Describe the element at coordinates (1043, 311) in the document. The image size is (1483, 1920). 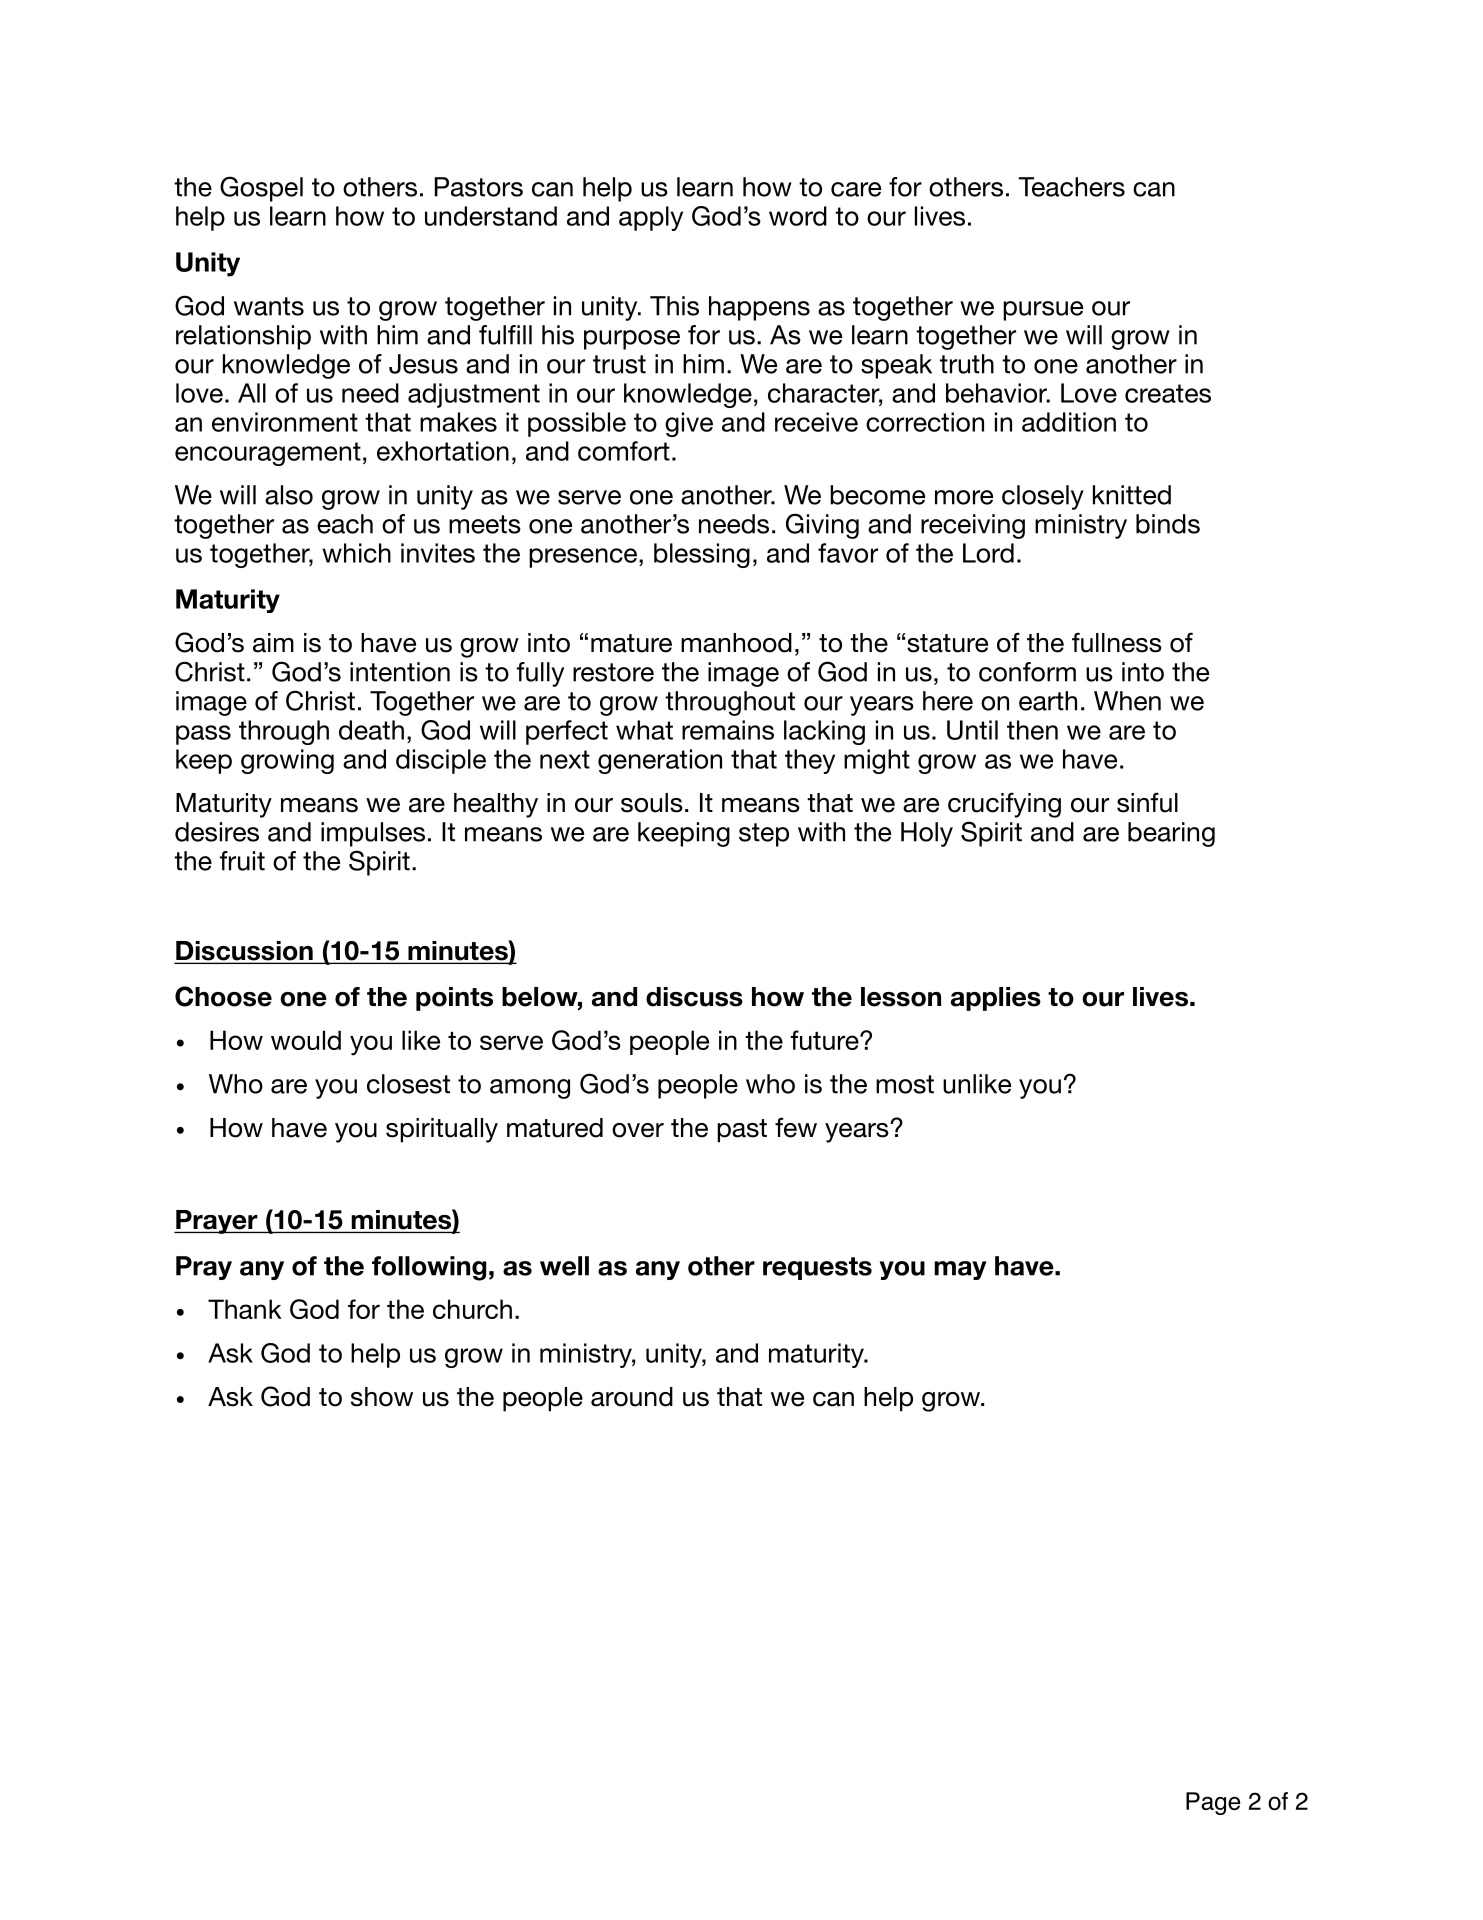
I see `pursue` at that location.
